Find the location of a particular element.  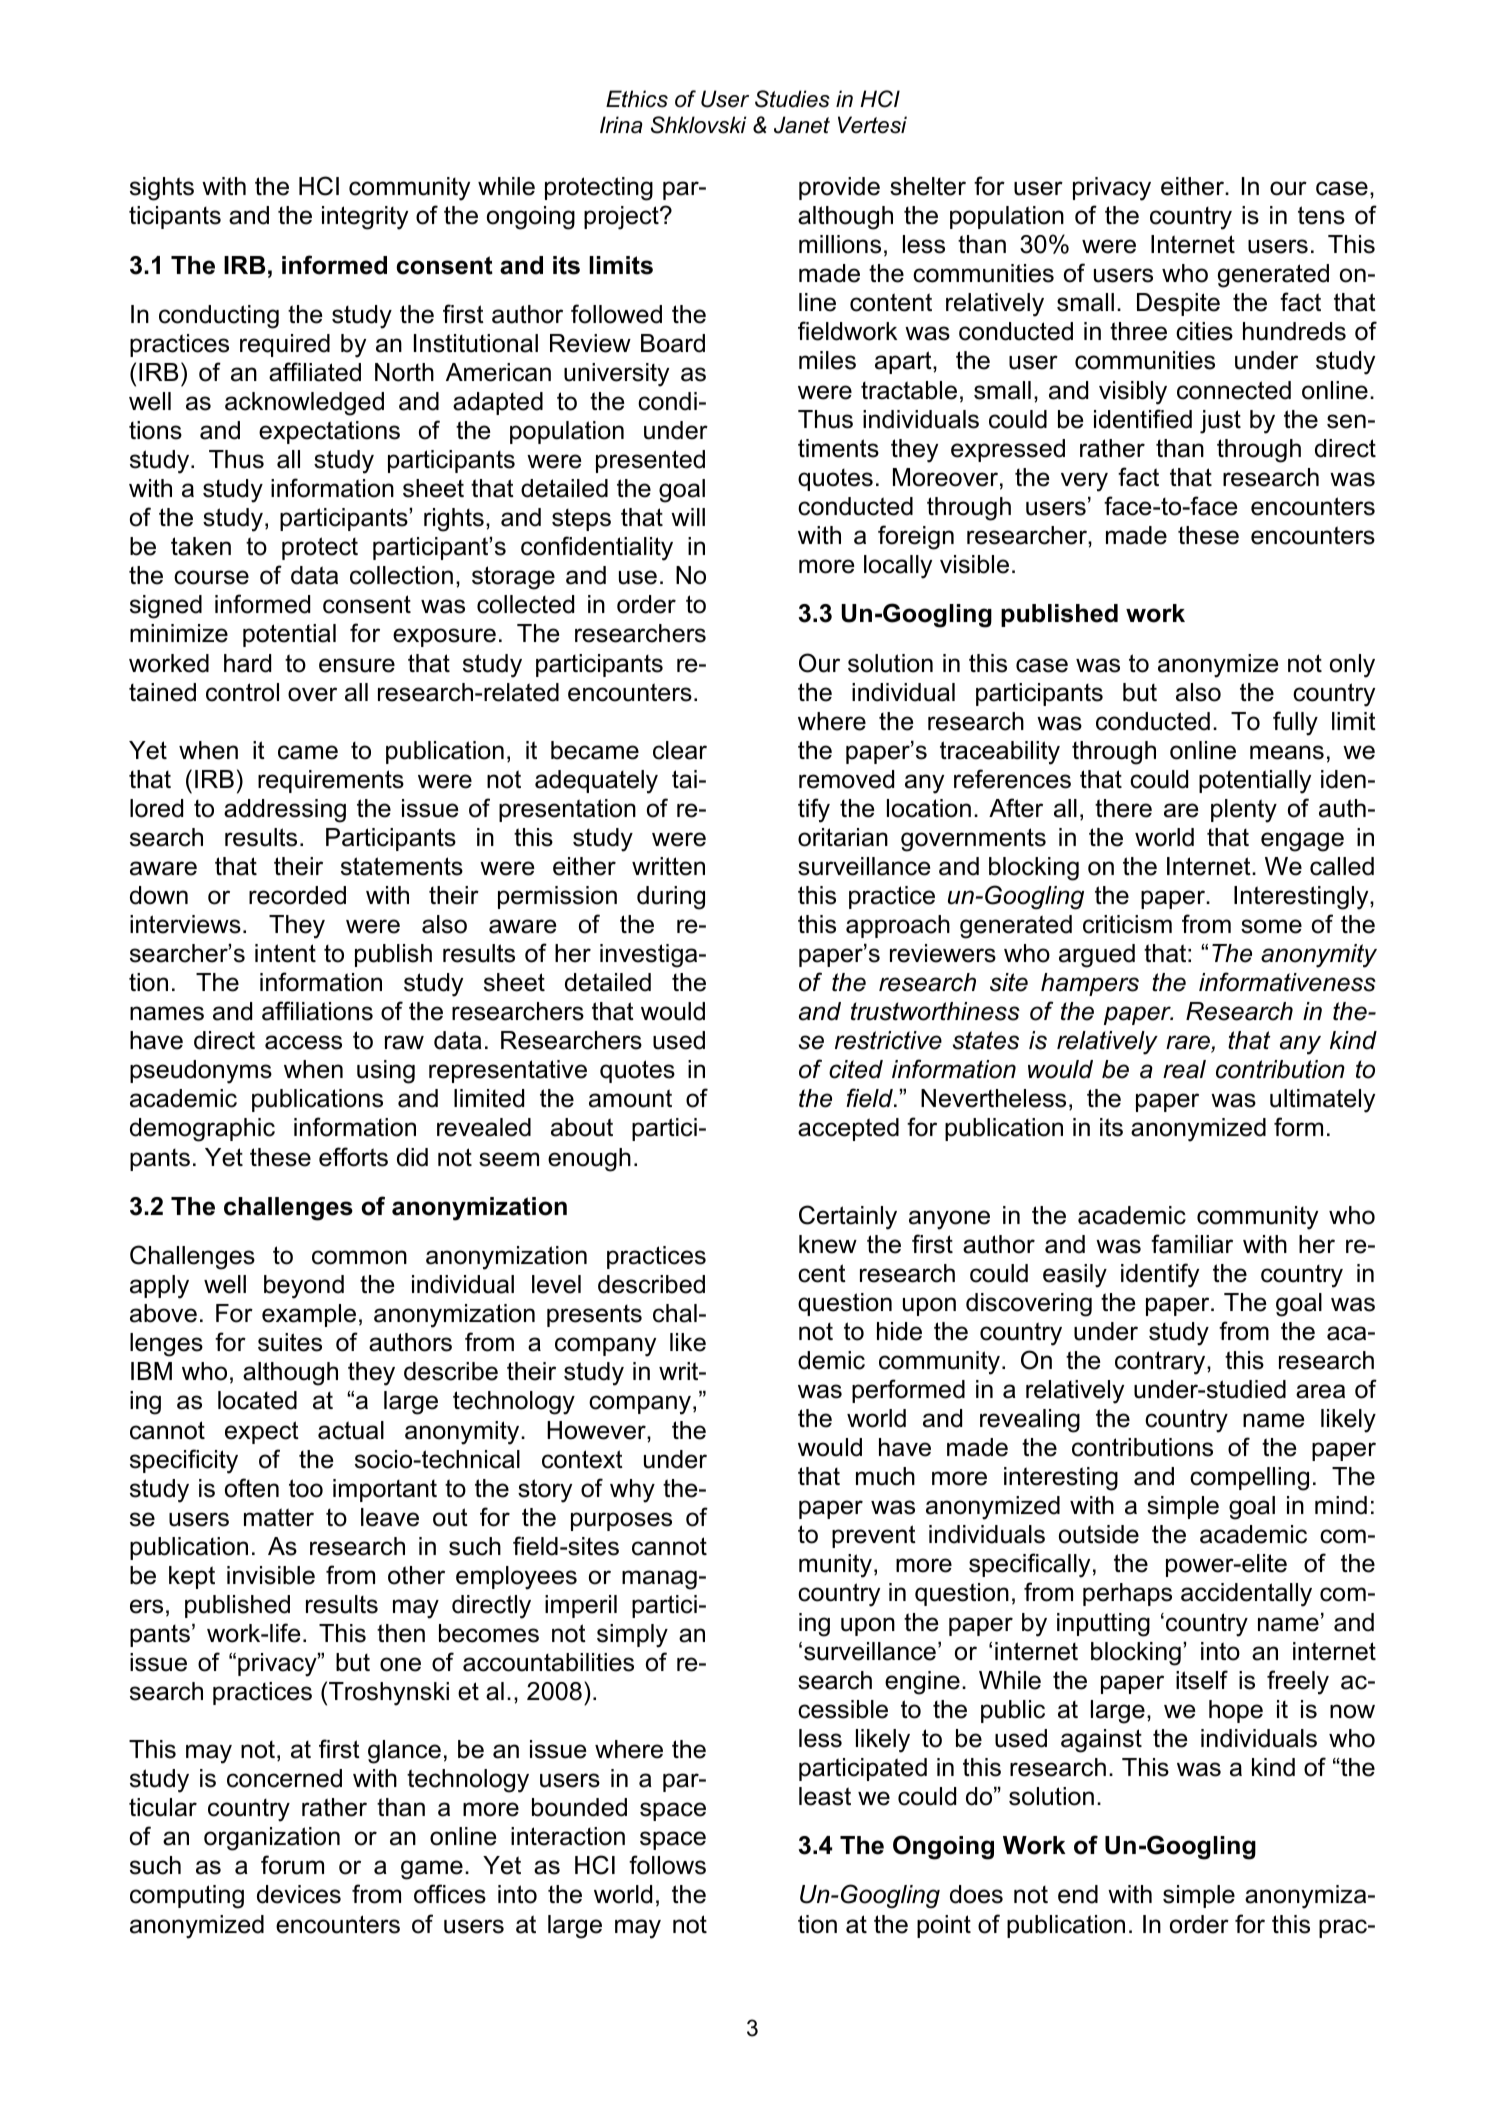

real is located at coordinates (1184, 1069).
